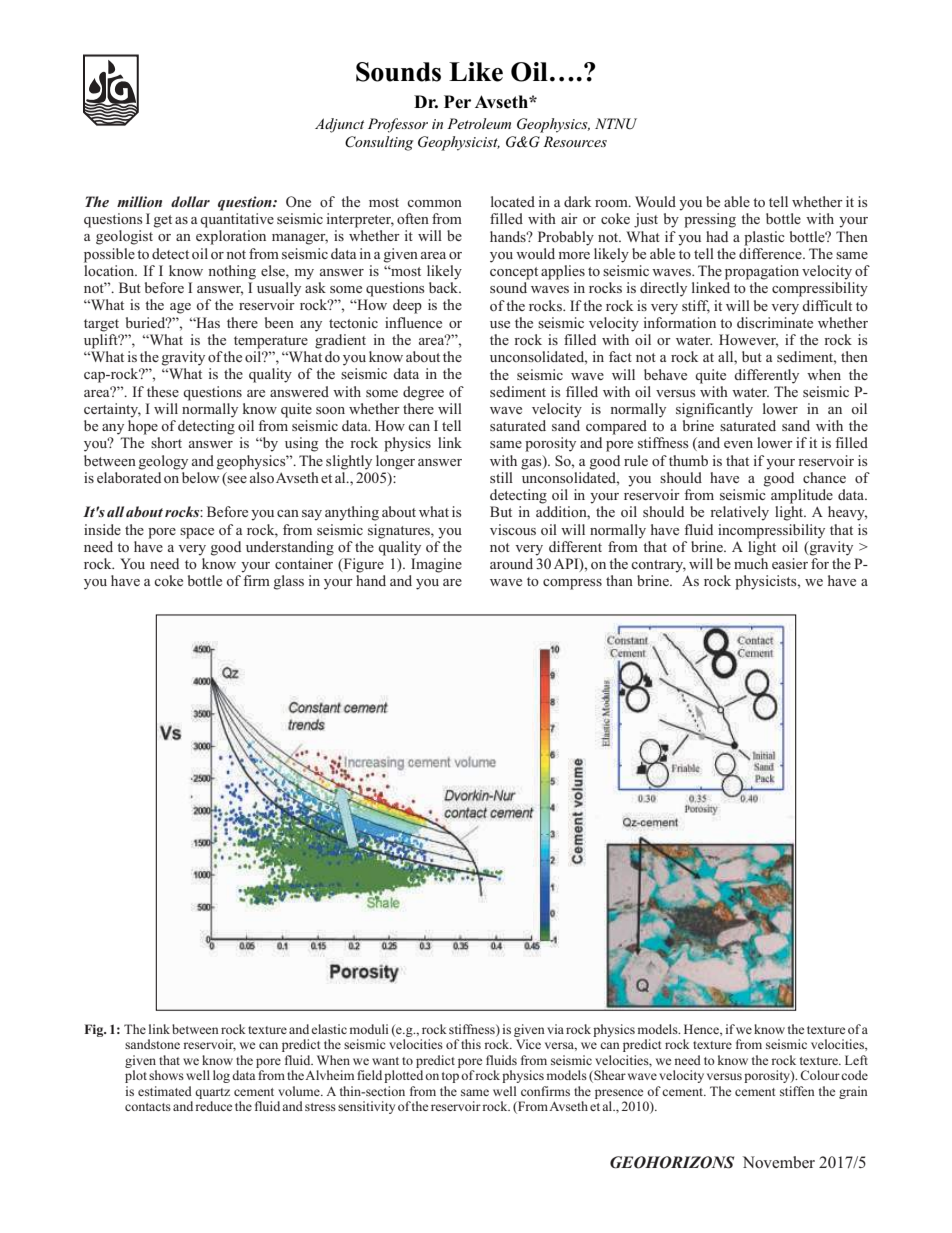  What do you see at coordinates (213, 1106) in the page?
I see `reduce` at bounding box center [213, 1106].
